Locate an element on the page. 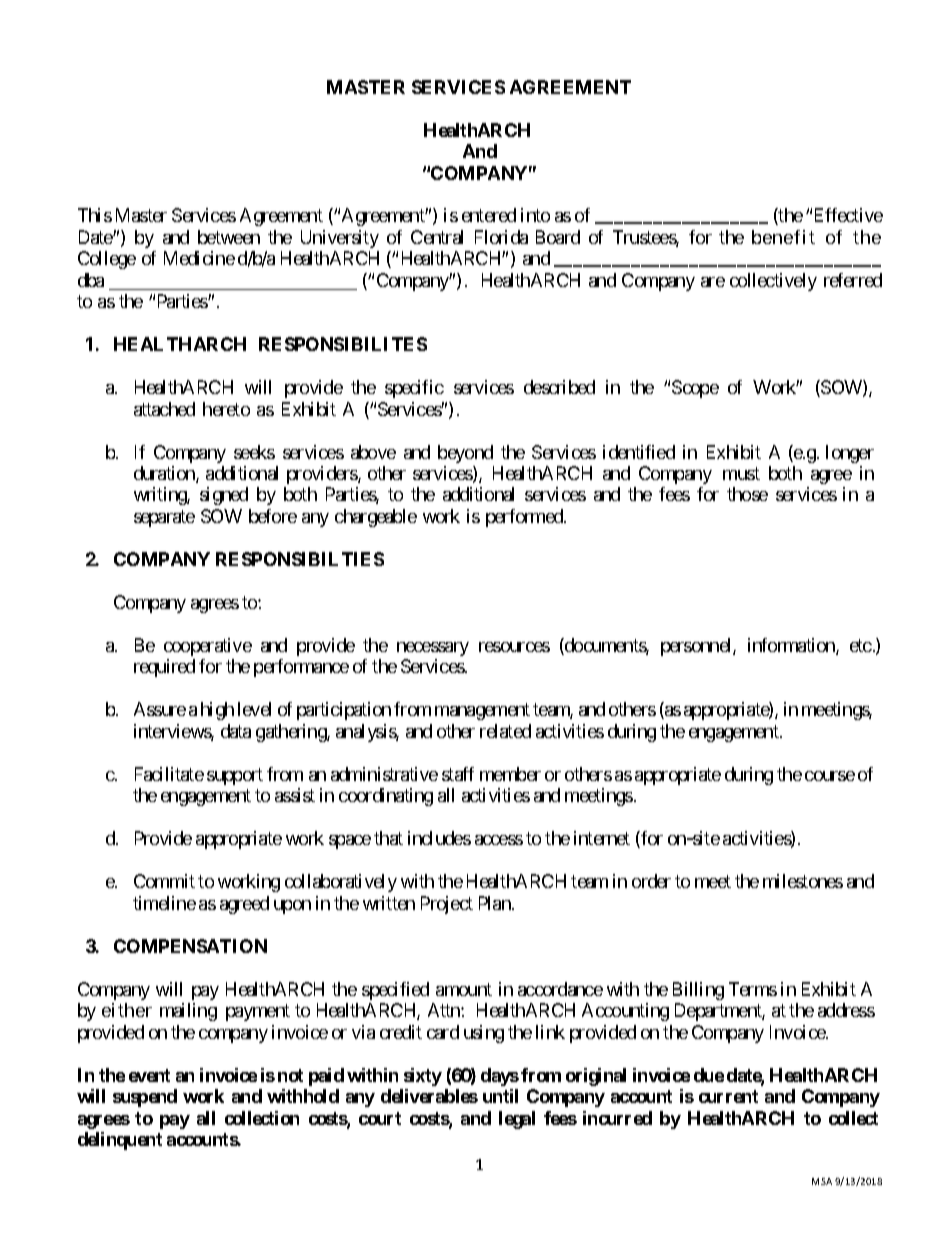 This page has width=952, height=1233. are is located at coordinates (713, 282).
